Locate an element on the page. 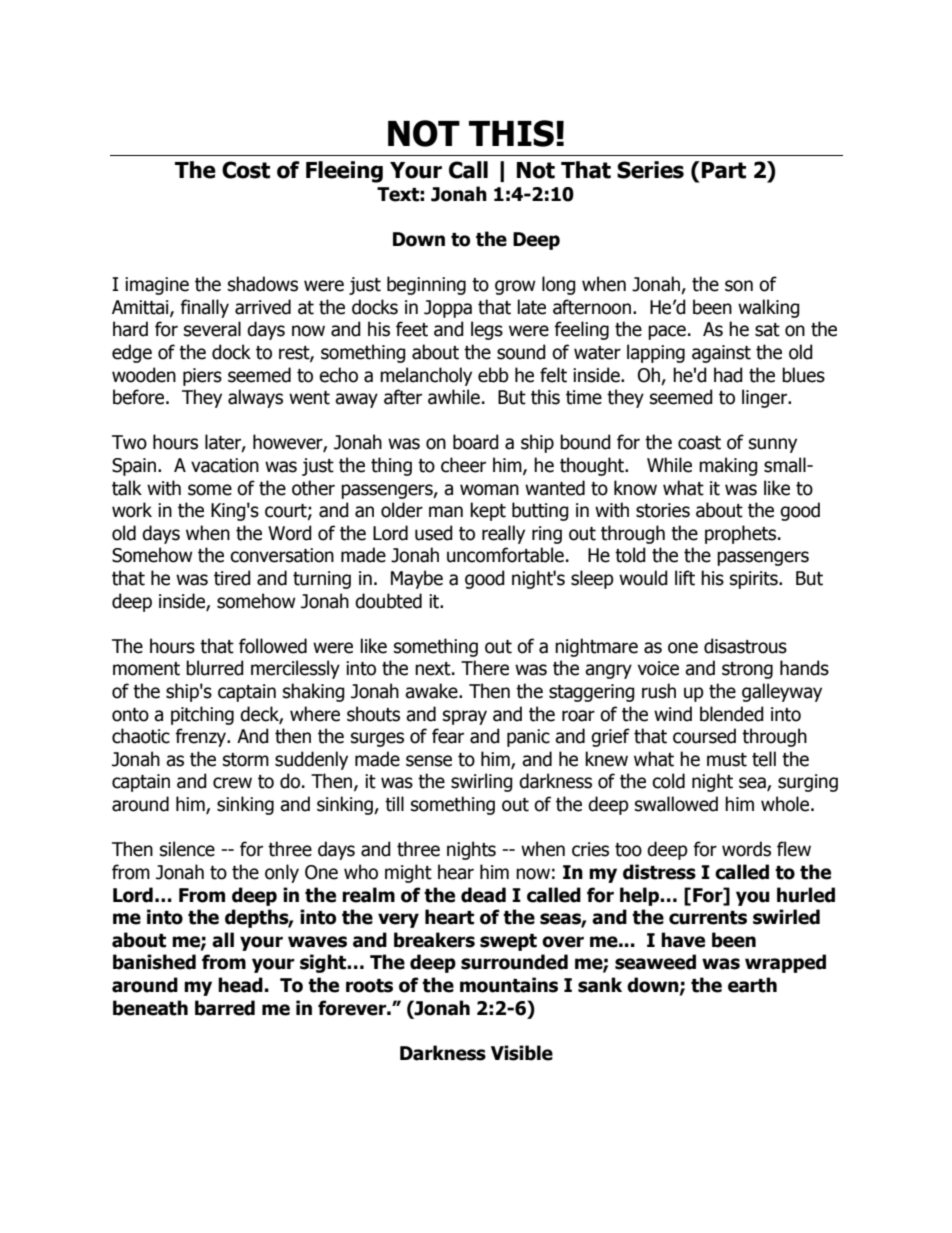 The image size is (952, 1233). coast is located at coordinates (699, 443).
